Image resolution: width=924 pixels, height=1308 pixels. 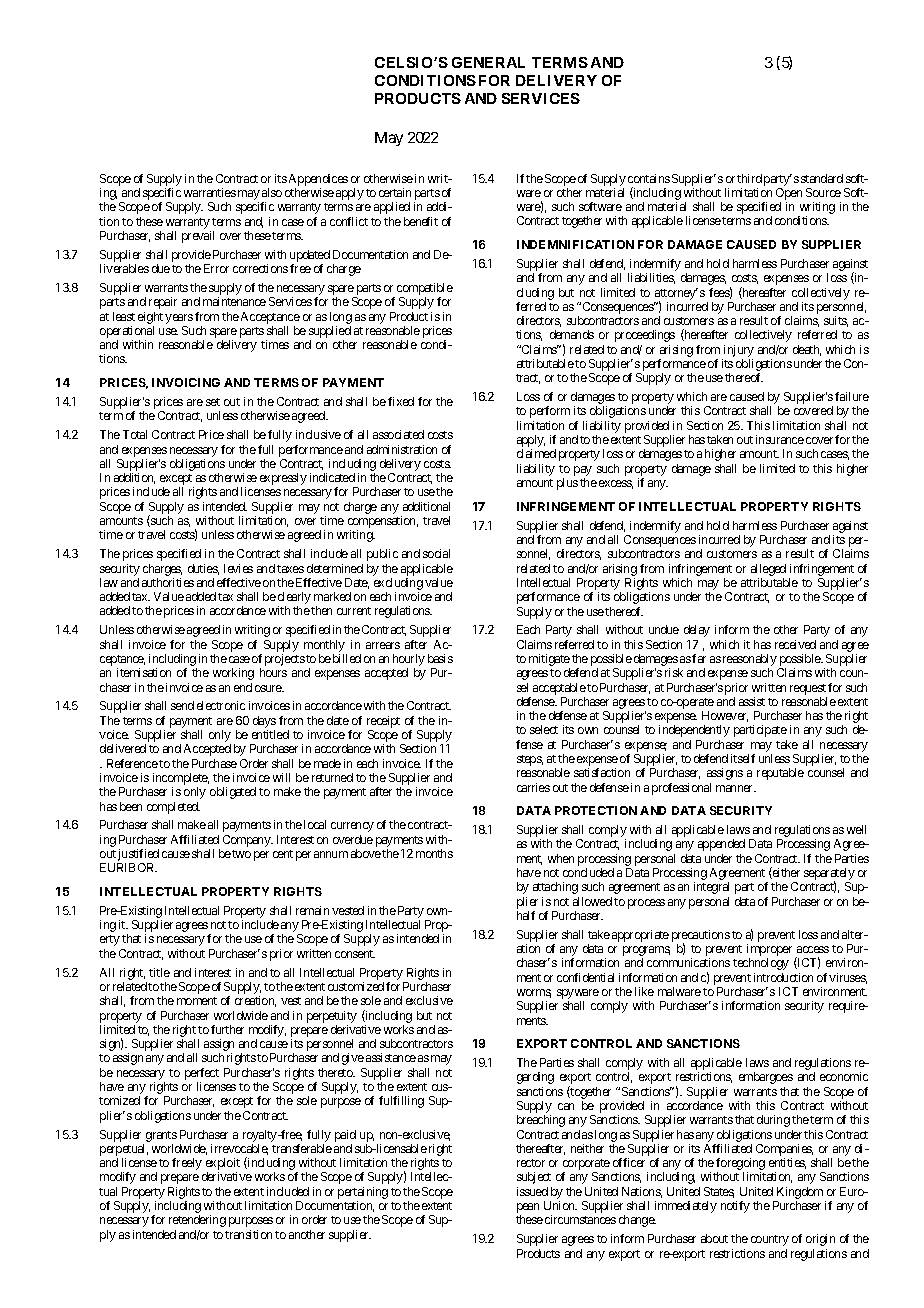 I want to click on third, so click(x=749, y=178).
